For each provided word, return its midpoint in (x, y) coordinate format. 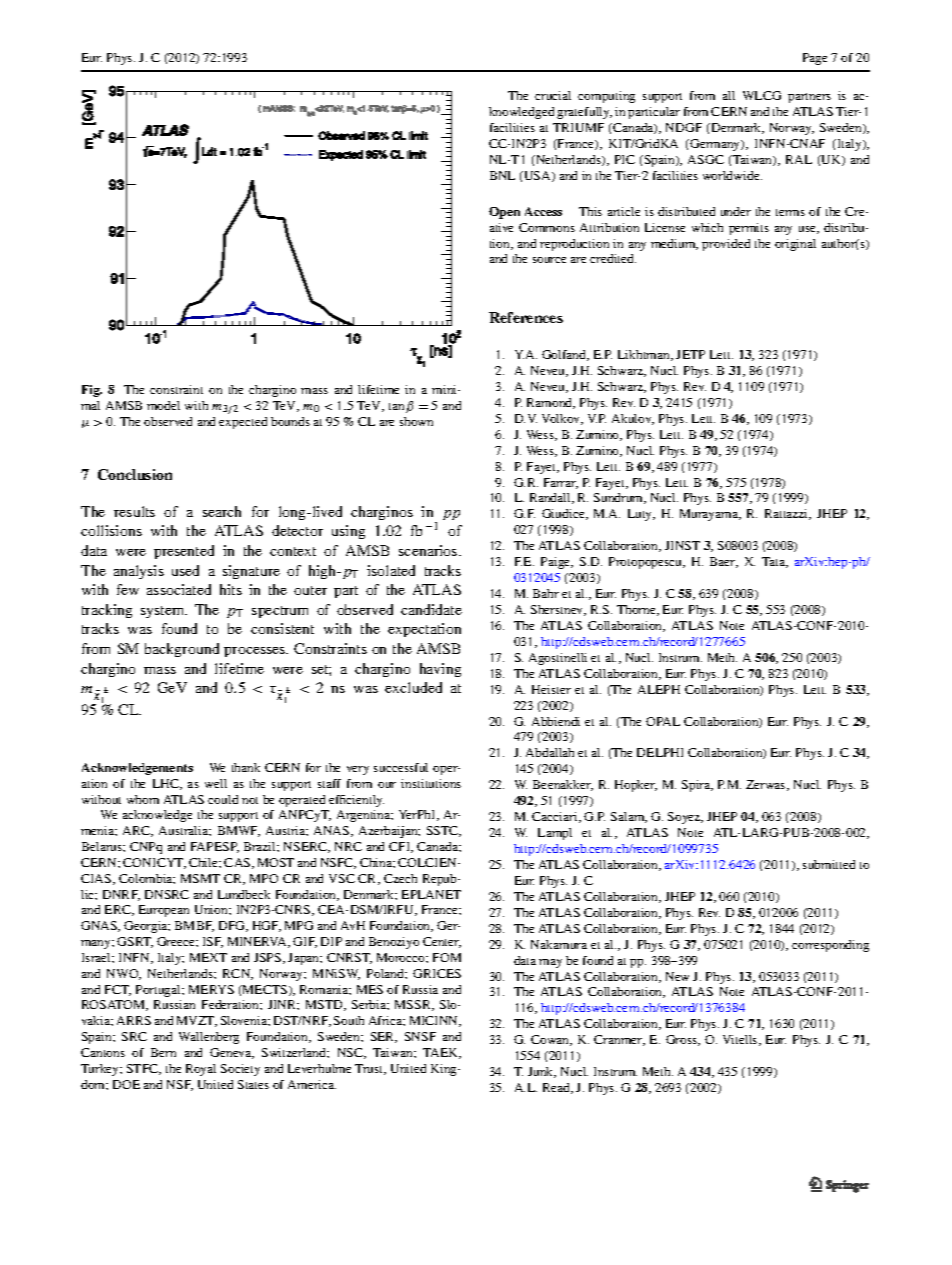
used (185, 570)
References (526, 317)
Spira (697, 786)
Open (504, 213)
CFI (401, 847)
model (163, 405)
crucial (553, 95)
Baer (724, 562)
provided (726, 245)
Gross (683, 1040)
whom (143, 799)
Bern (163, 1052)
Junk (542, 1072)
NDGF (684, 127)
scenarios (429, 550)
